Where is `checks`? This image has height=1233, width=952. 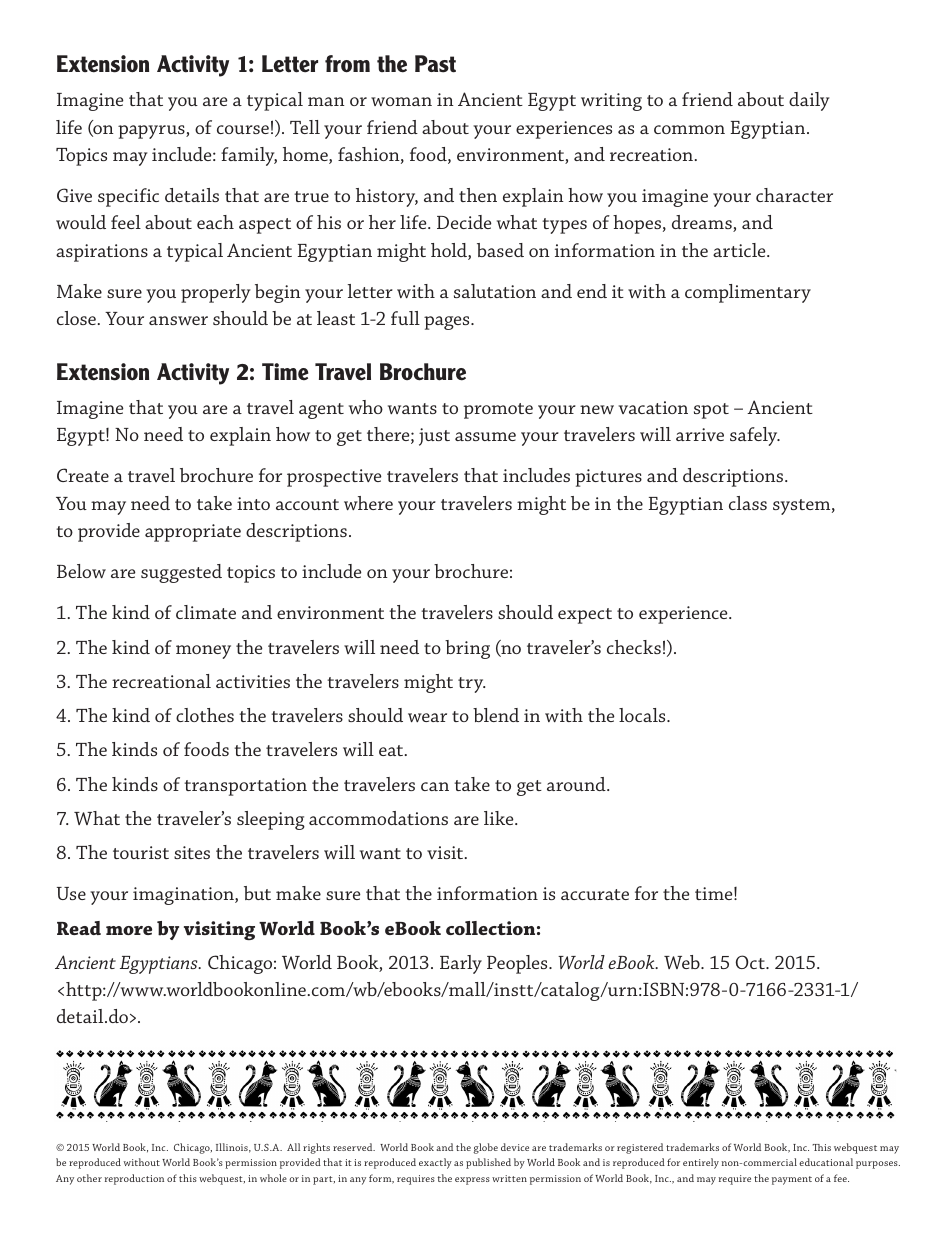
checks is located at coordinates (634, 647).
